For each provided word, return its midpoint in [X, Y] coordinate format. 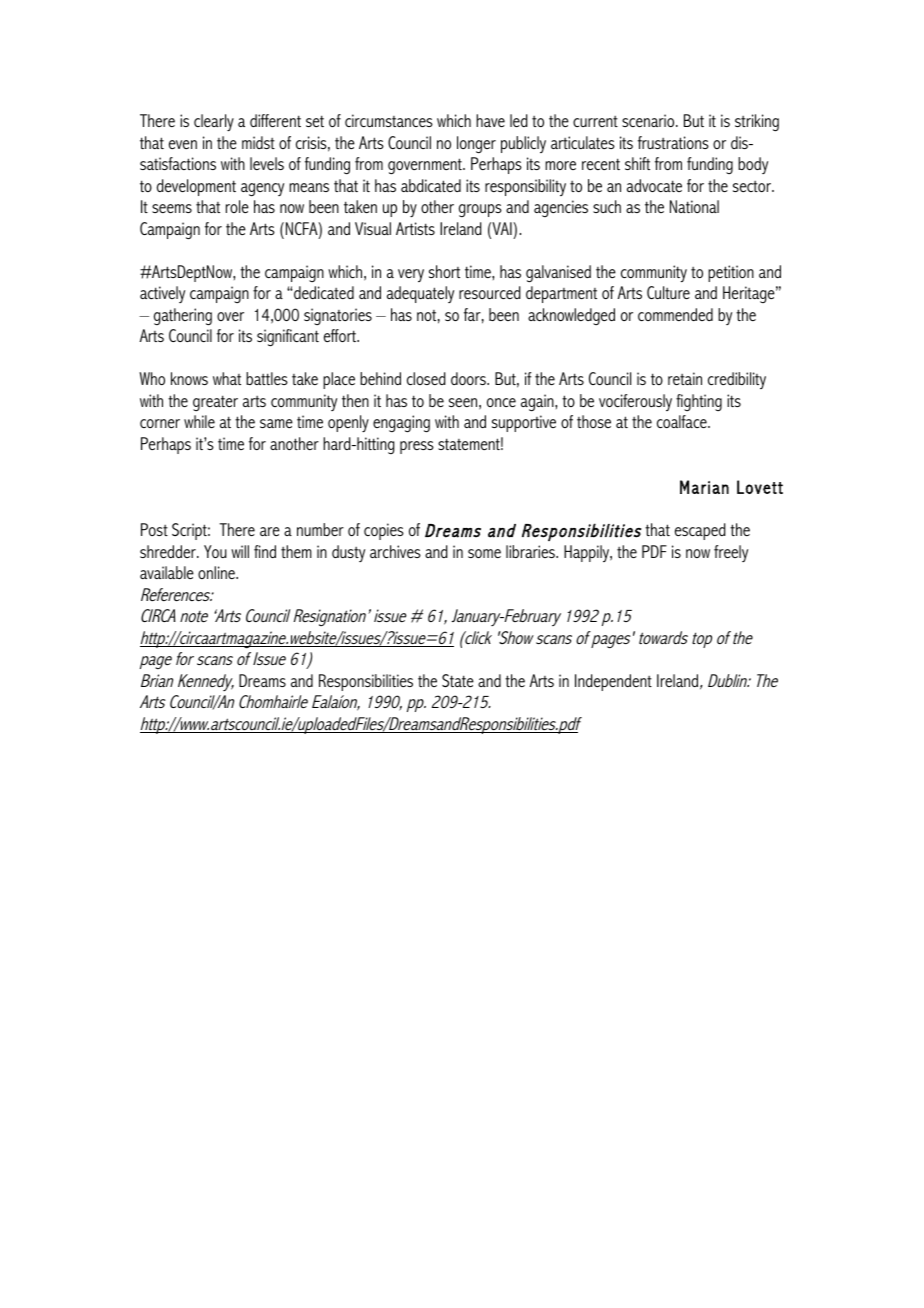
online [217, 572]
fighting [699, 402]
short [444, 271]
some [484, 553]
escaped [700, 531]
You [215, 551]
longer [476, 145]
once [501, 402]
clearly [214, 123]
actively [162, 294]
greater [215, 403]
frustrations [673, 142]
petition [731, 273]
